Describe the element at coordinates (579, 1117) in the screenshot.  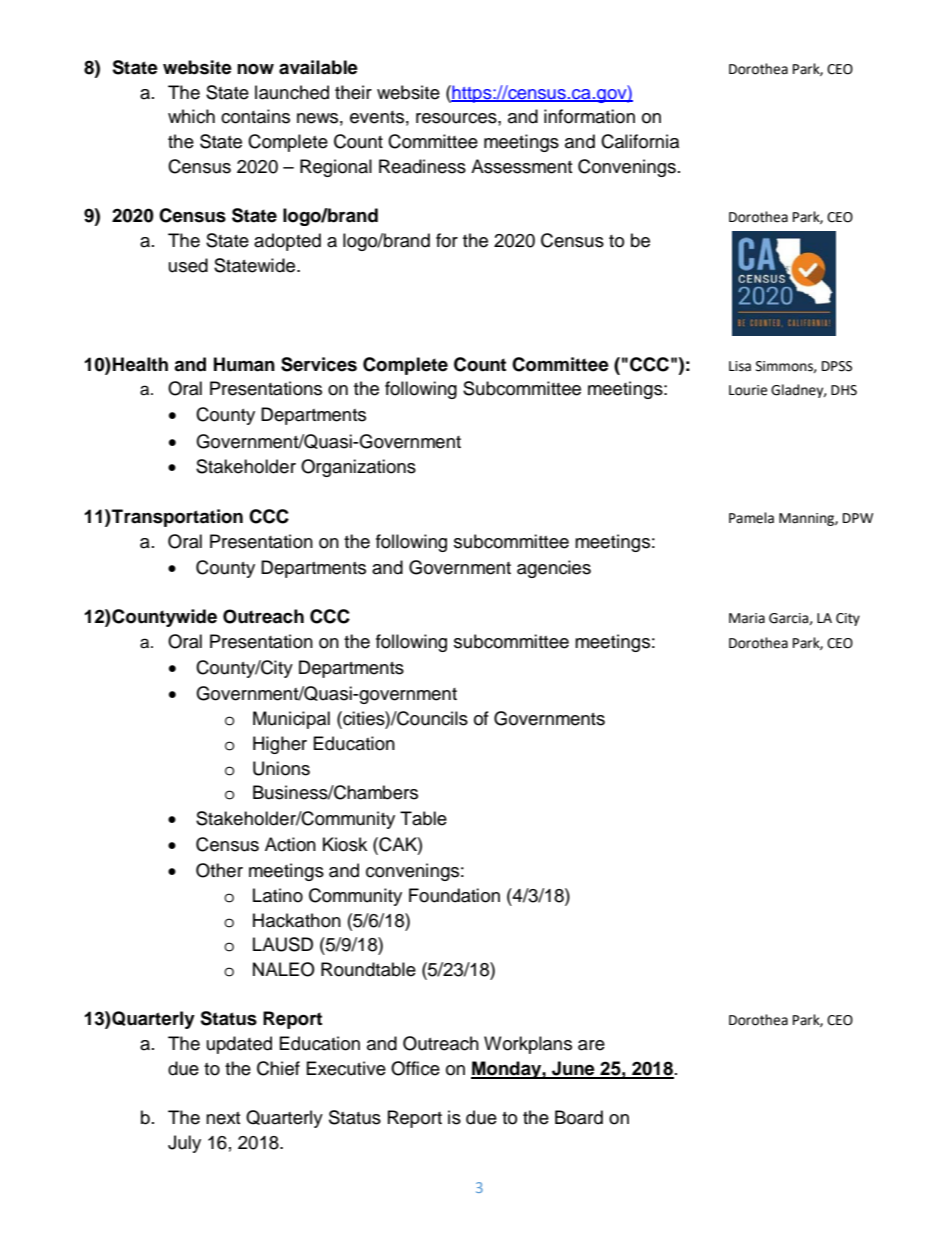
I see `Board` at that location.
